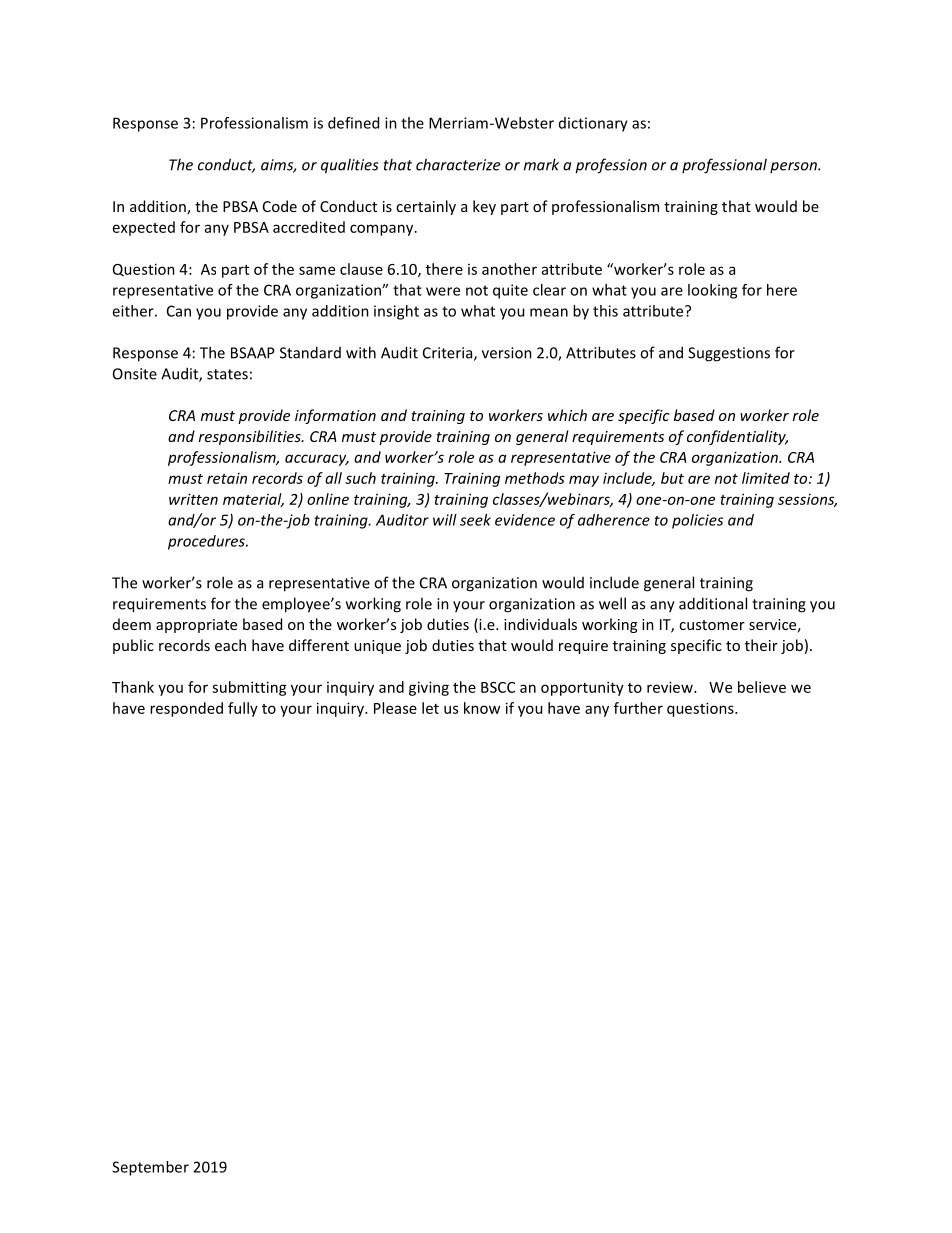 Image resolution: width=952 pixels, height=1233 pixels. Describe the element at coordinates (230, 645) in the screenshot. I see `each` at that location.
